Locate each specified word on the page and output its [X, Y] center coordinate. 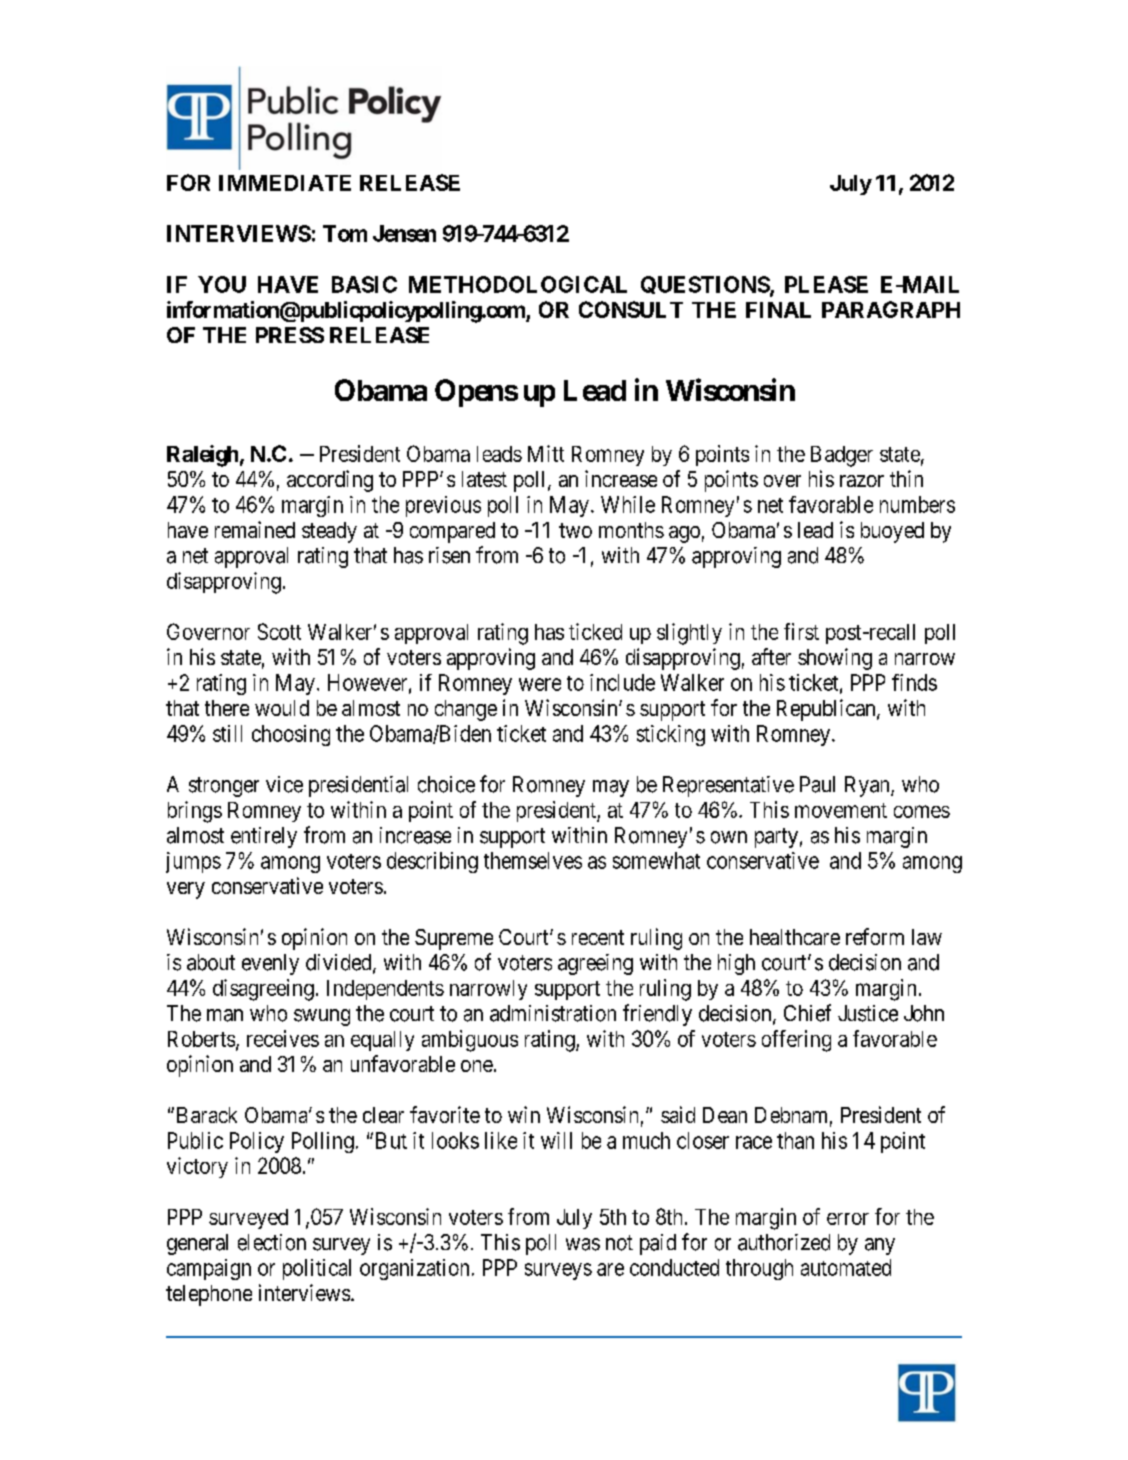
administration [553, 1013]
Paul [817, 784]
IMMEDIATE [285, 183]
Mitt [546, 453]
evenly [270, 964]
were [540, 684]
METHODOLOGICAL [518, 284]
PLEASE [826, 284]
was [583, 1244]
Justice [868, 1013]
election [272, 1242]
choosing [291, 735]
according [330, 481]
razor [862, 481]
